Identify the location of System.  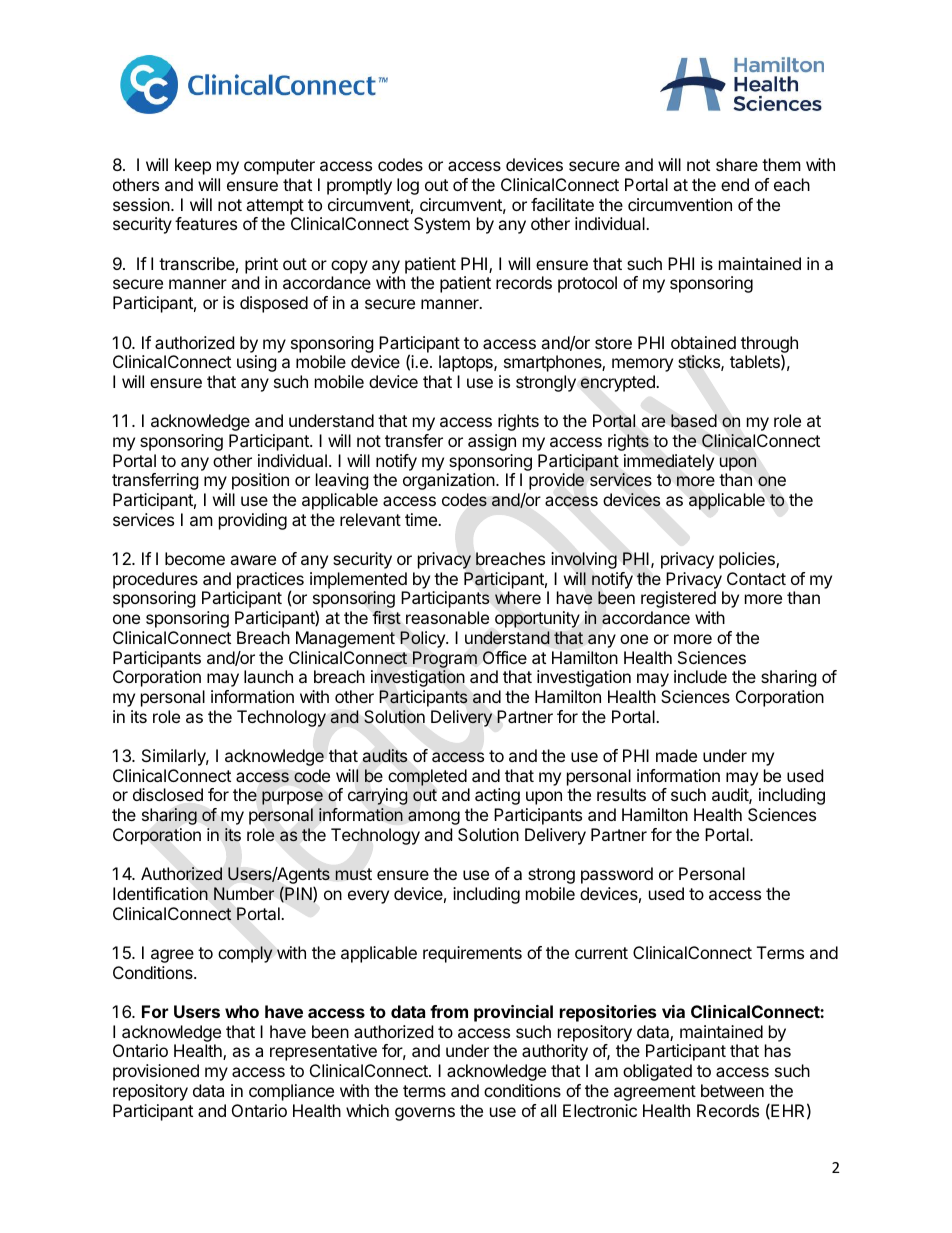
(442, 225).
